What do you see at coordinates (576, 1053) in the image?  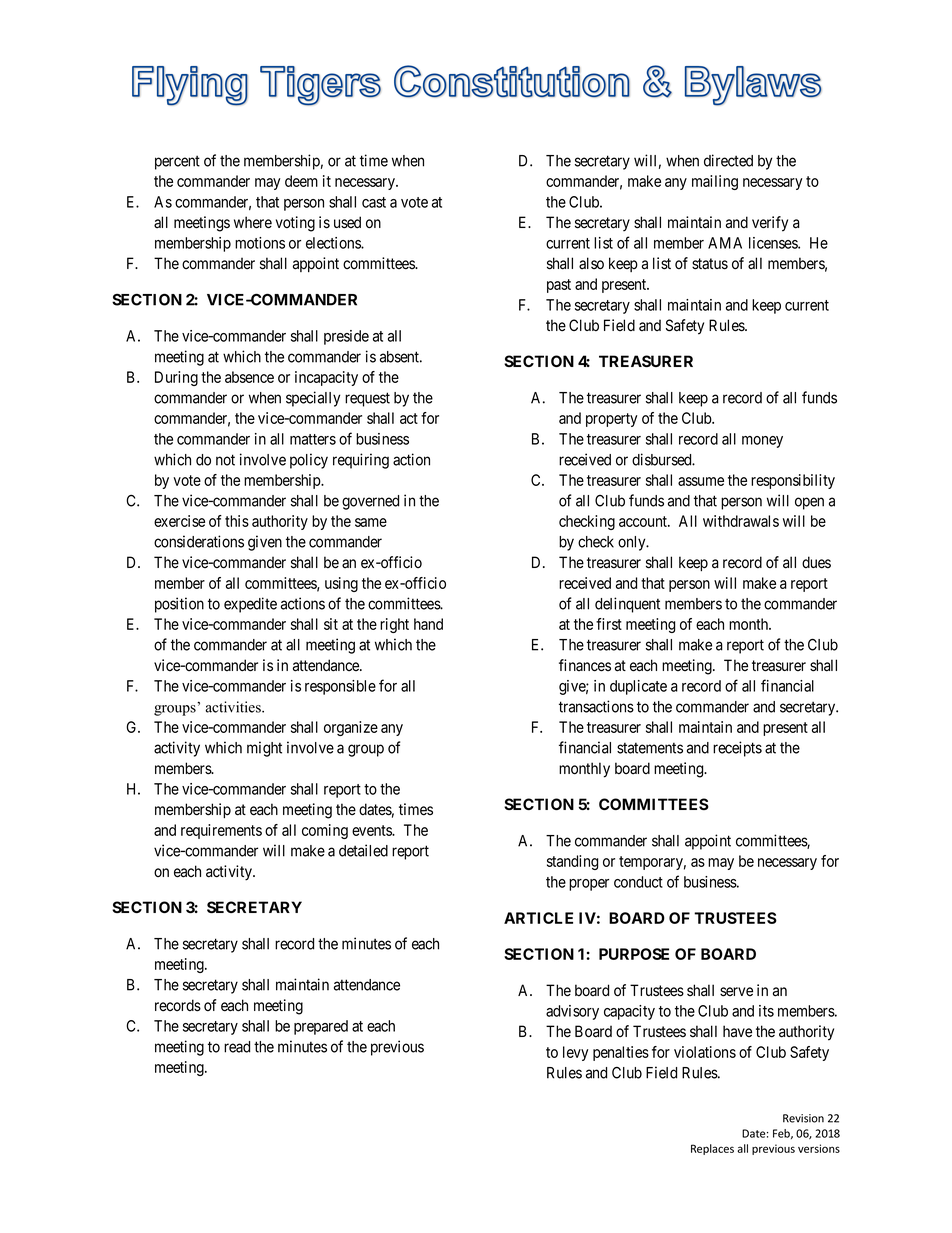 I see `levy` at bounding box center [576, 1053].
